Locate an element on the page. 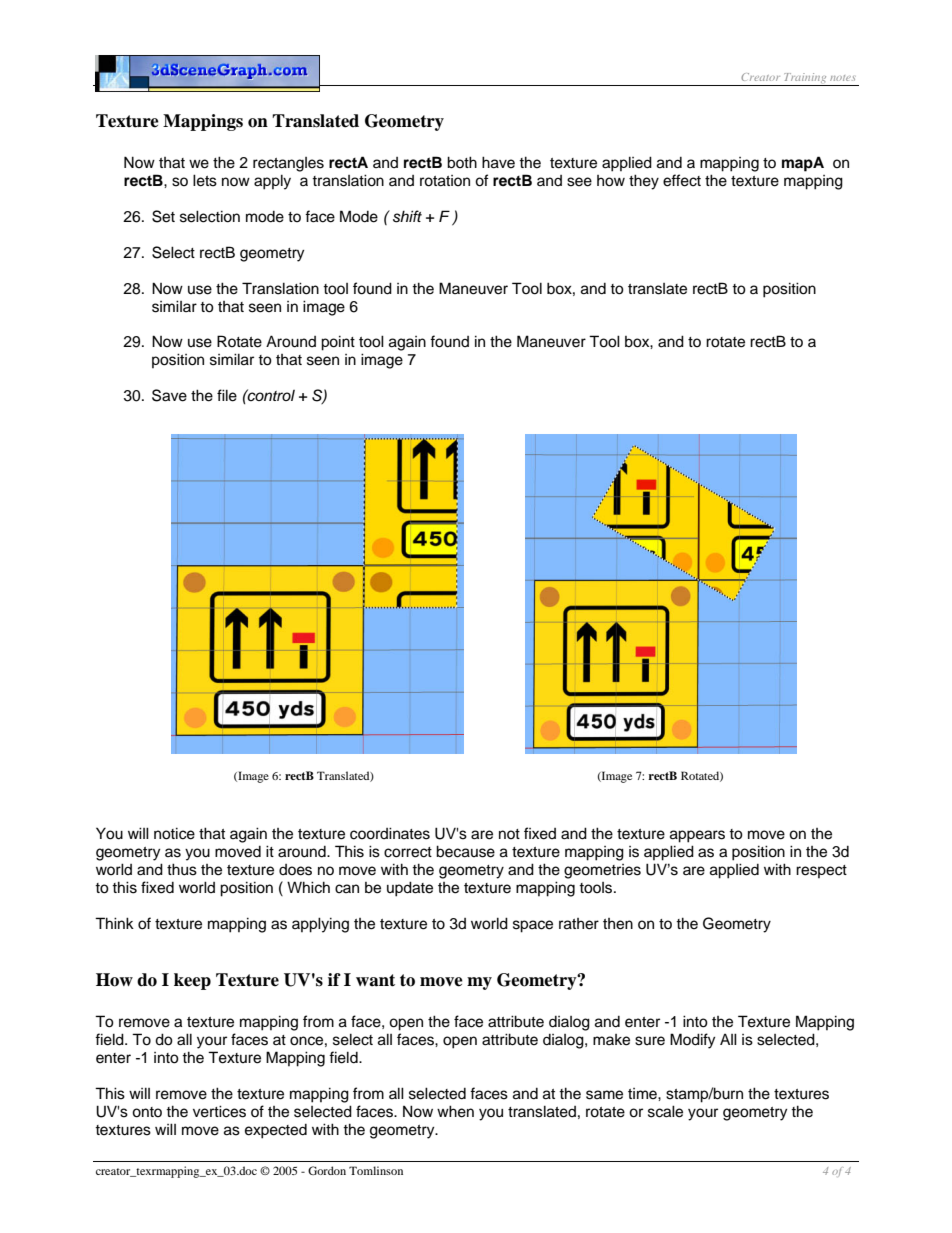  Training is located at coordinates (805, 79).
